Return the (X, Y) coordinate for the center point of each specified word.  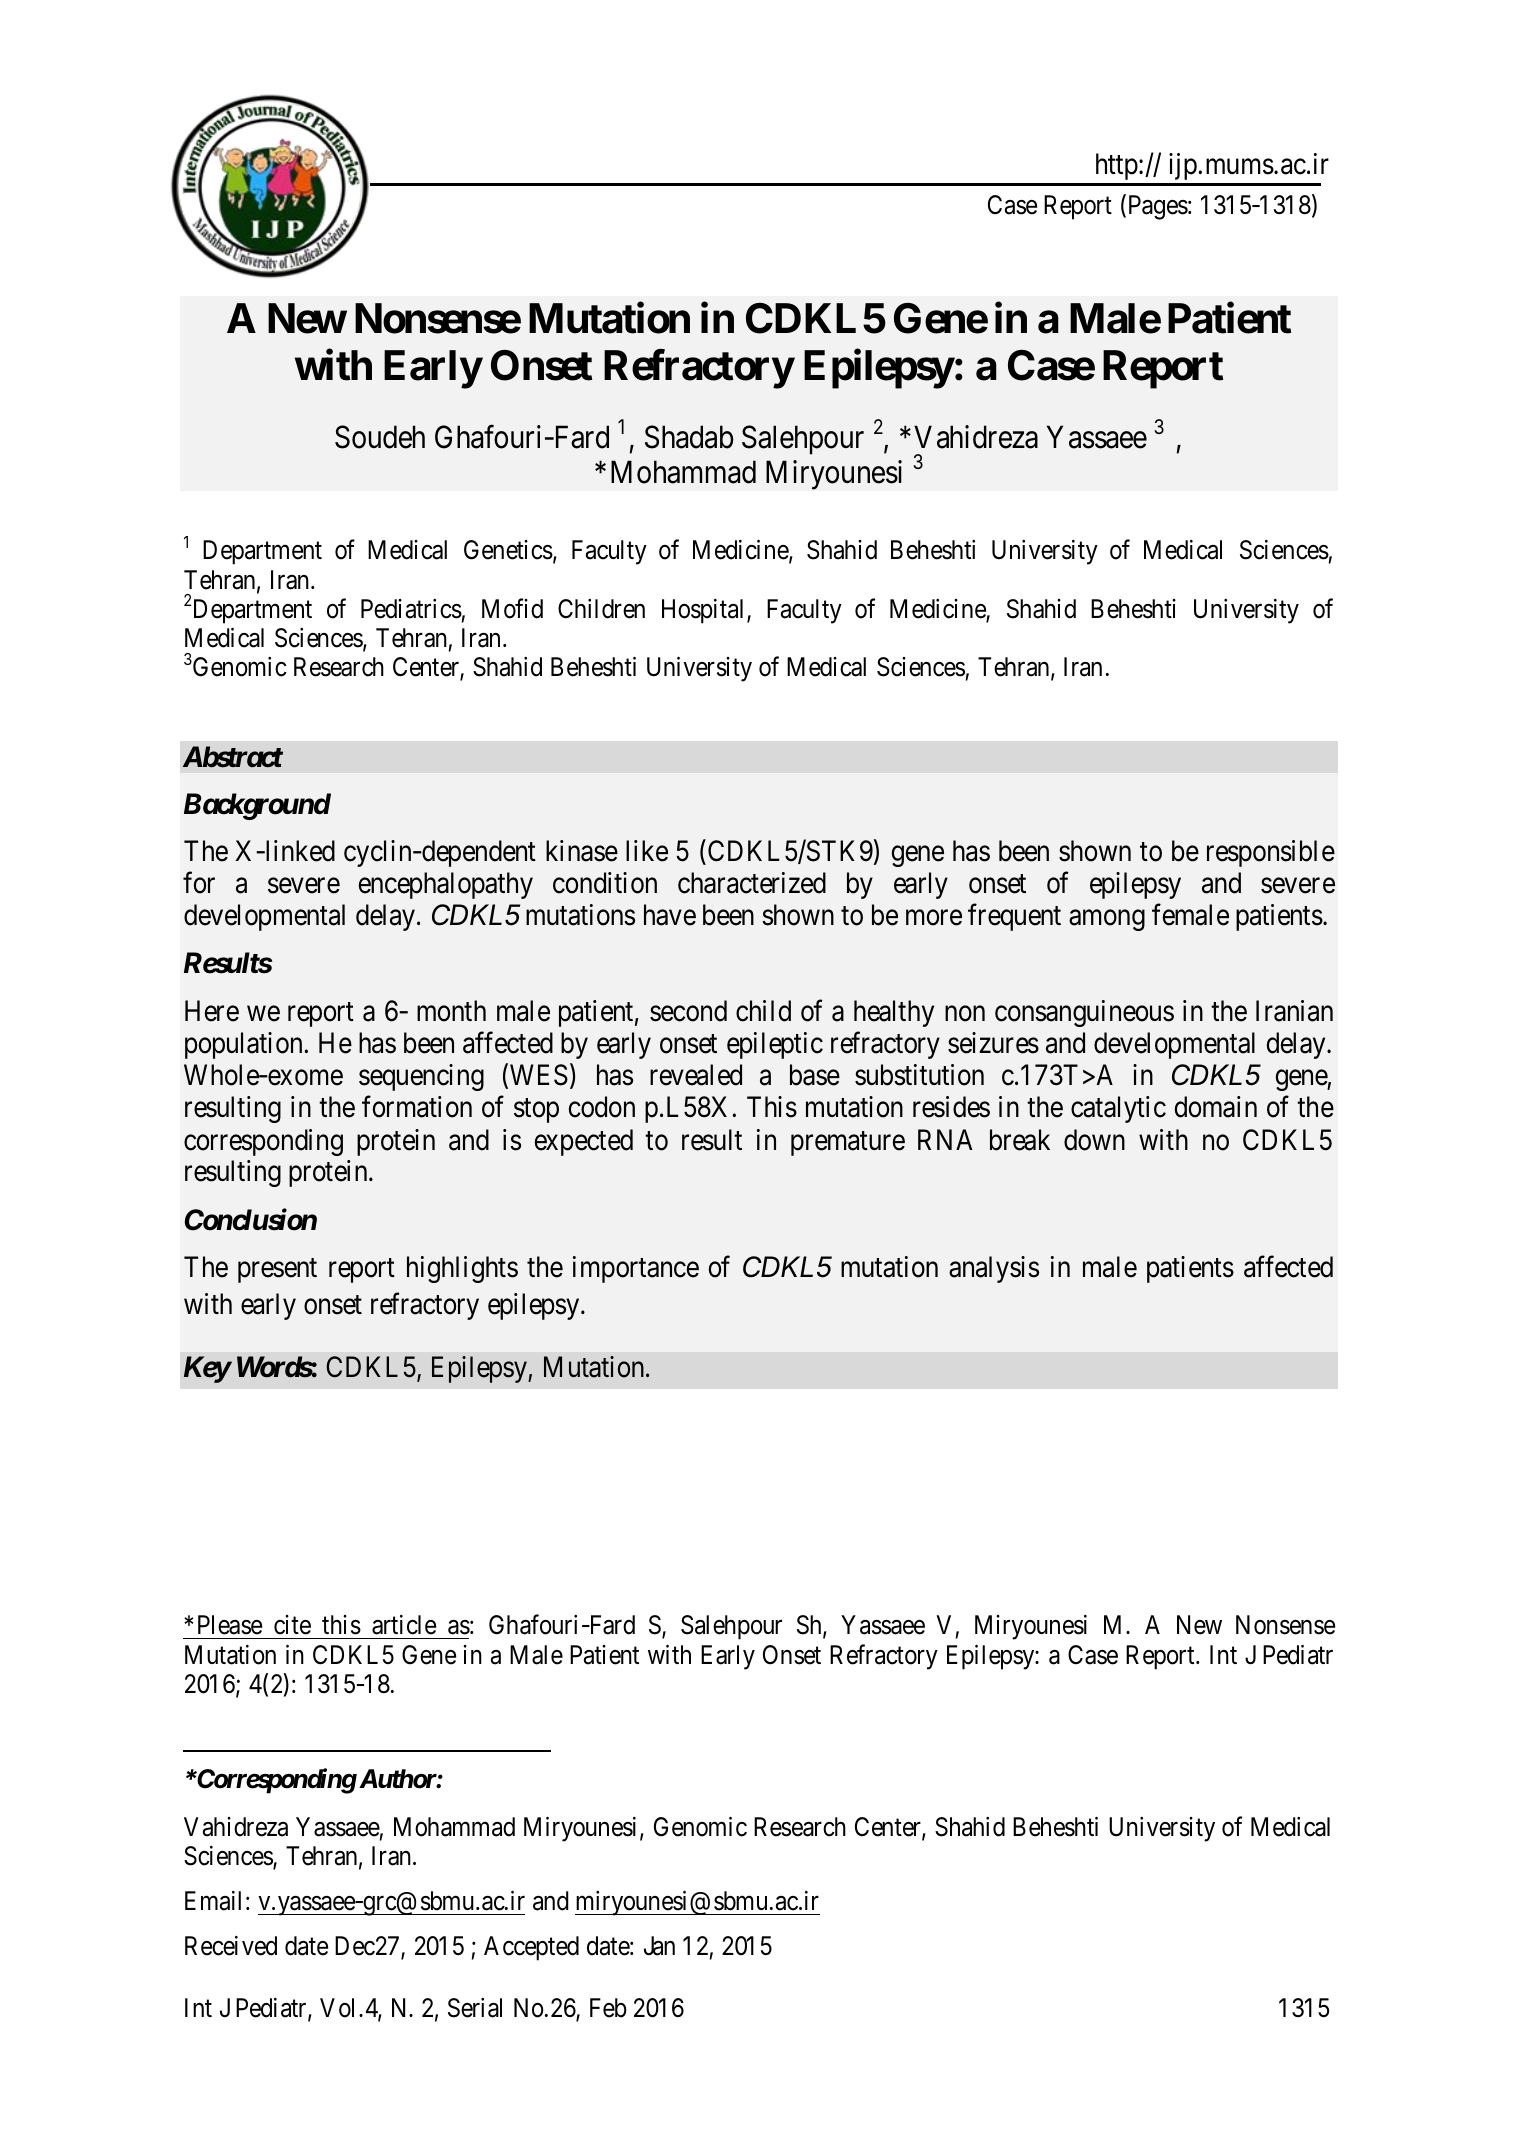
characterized (752, 883)
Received (231, 1946)
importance (636, 1269)
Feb (608, 2008)
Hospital (705, 611)
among (1107, 920)
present (277, 1271)
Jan (659, 1946)
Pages (1156, 207)
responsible (1271, 853)
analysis (994, 1269)
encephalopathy (445, 885)
